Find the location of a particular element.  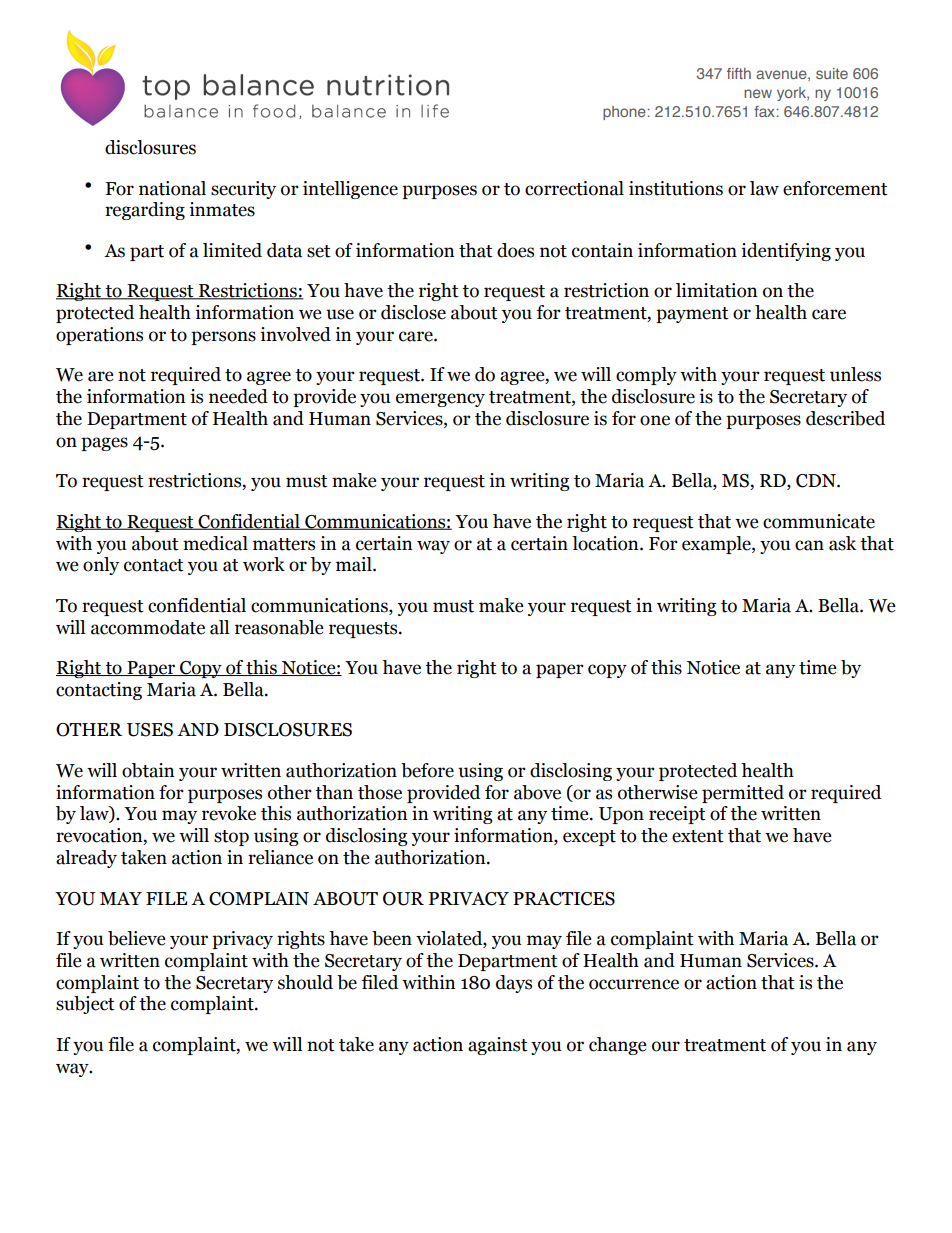

medical is located at coordinates (215, 543).
